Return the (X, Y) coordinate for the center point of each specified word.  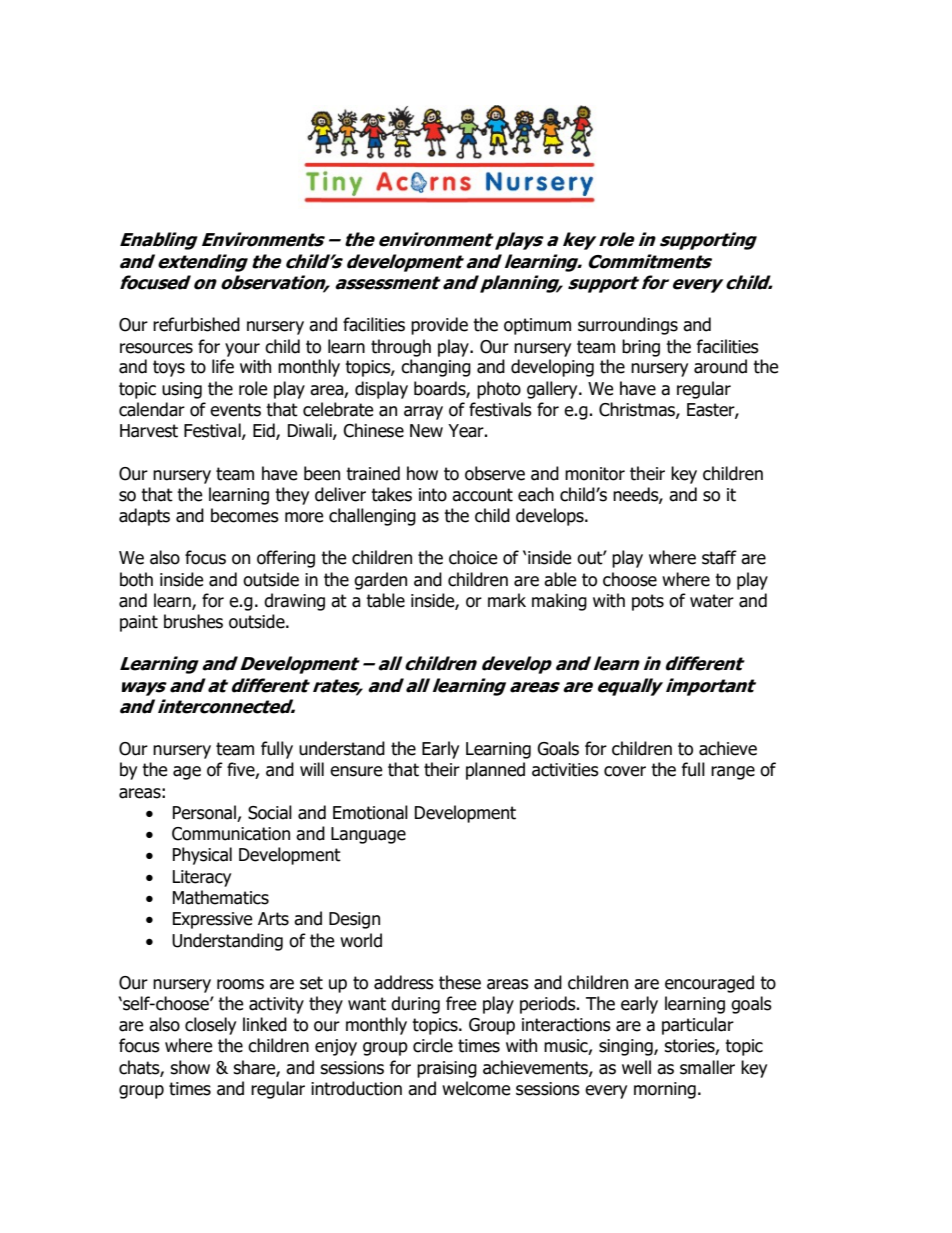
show (190, 1067)
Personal (205, 813)
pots (648, 602)
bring (641, 348)
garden (380, 581)
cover (625, 771)
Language (368, 835)
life (223, 366)
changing (436, 368)
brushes (193, 621)
